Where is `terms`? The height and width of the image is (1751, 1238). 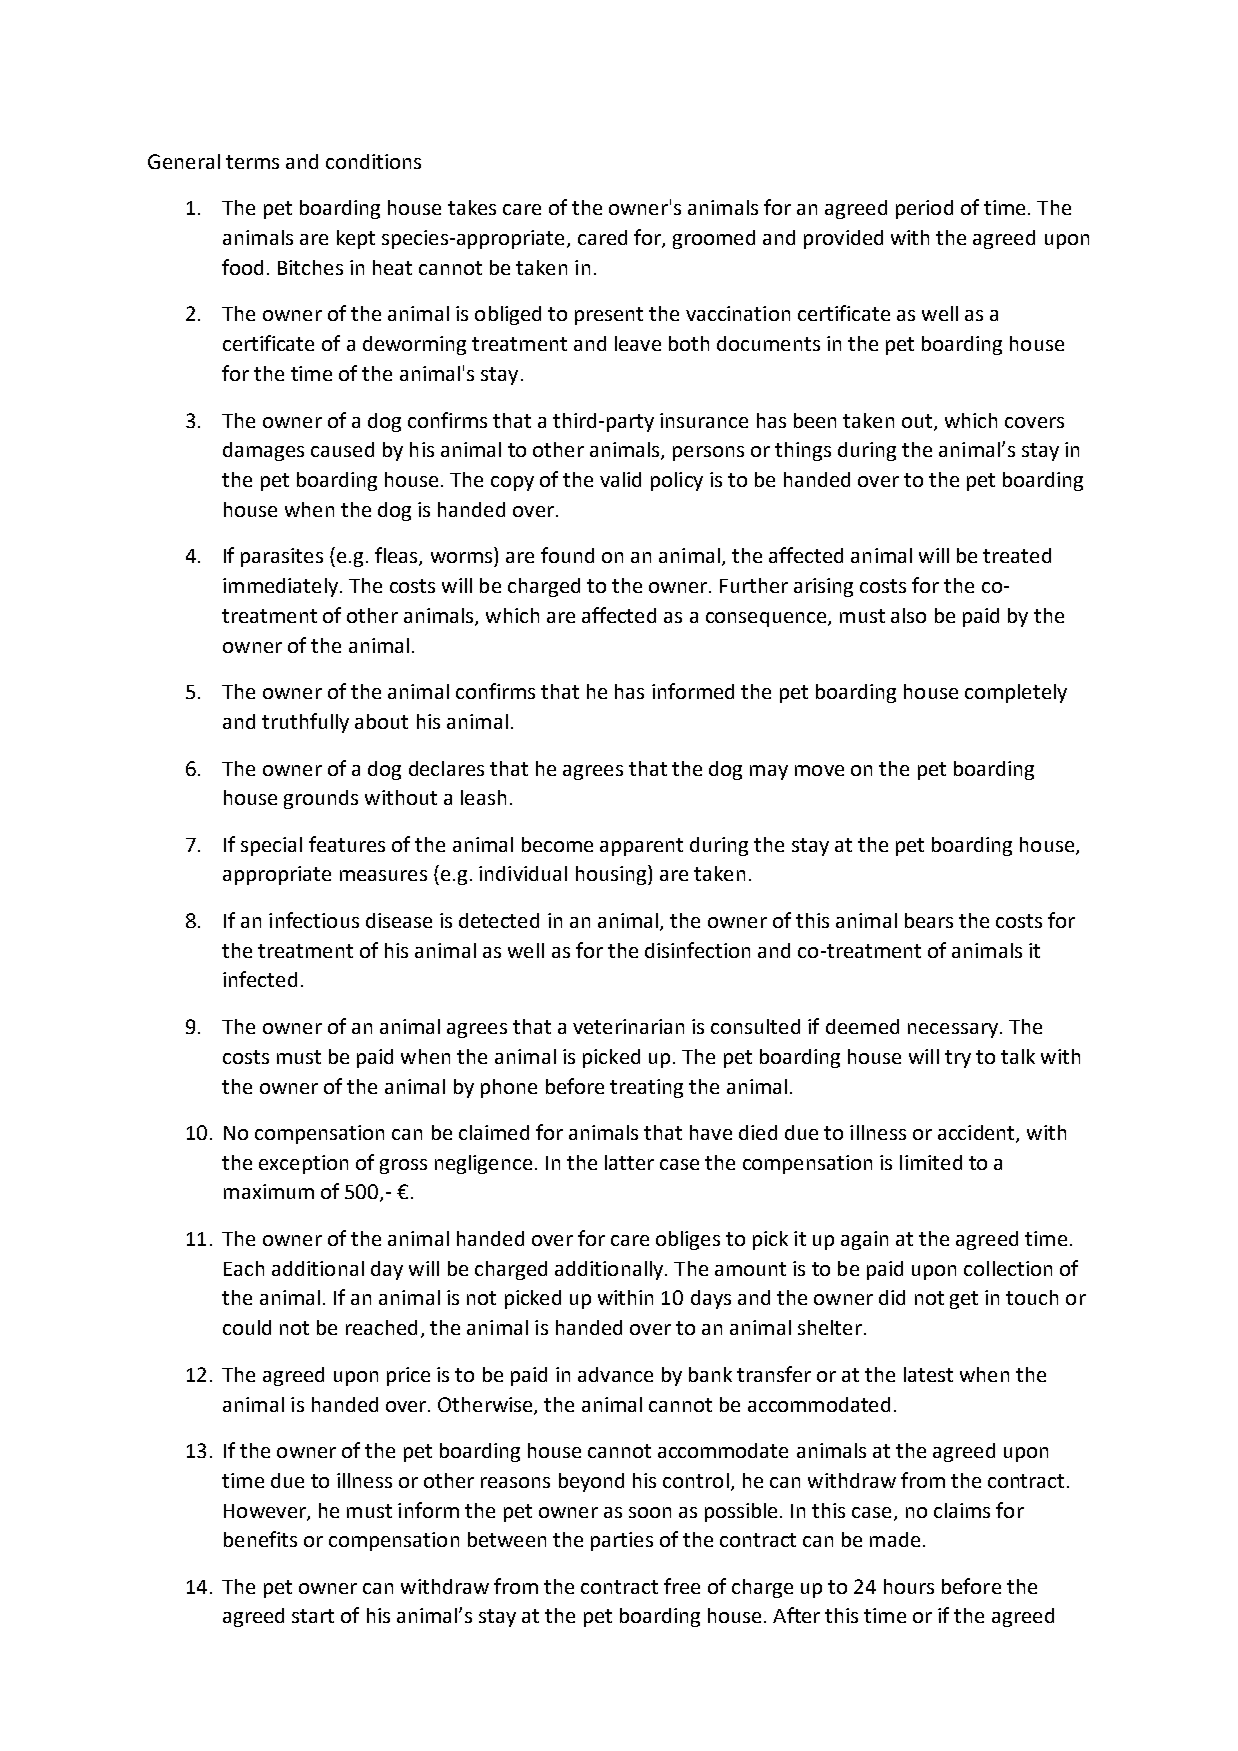
terms is located at coordinates (252, 162).
